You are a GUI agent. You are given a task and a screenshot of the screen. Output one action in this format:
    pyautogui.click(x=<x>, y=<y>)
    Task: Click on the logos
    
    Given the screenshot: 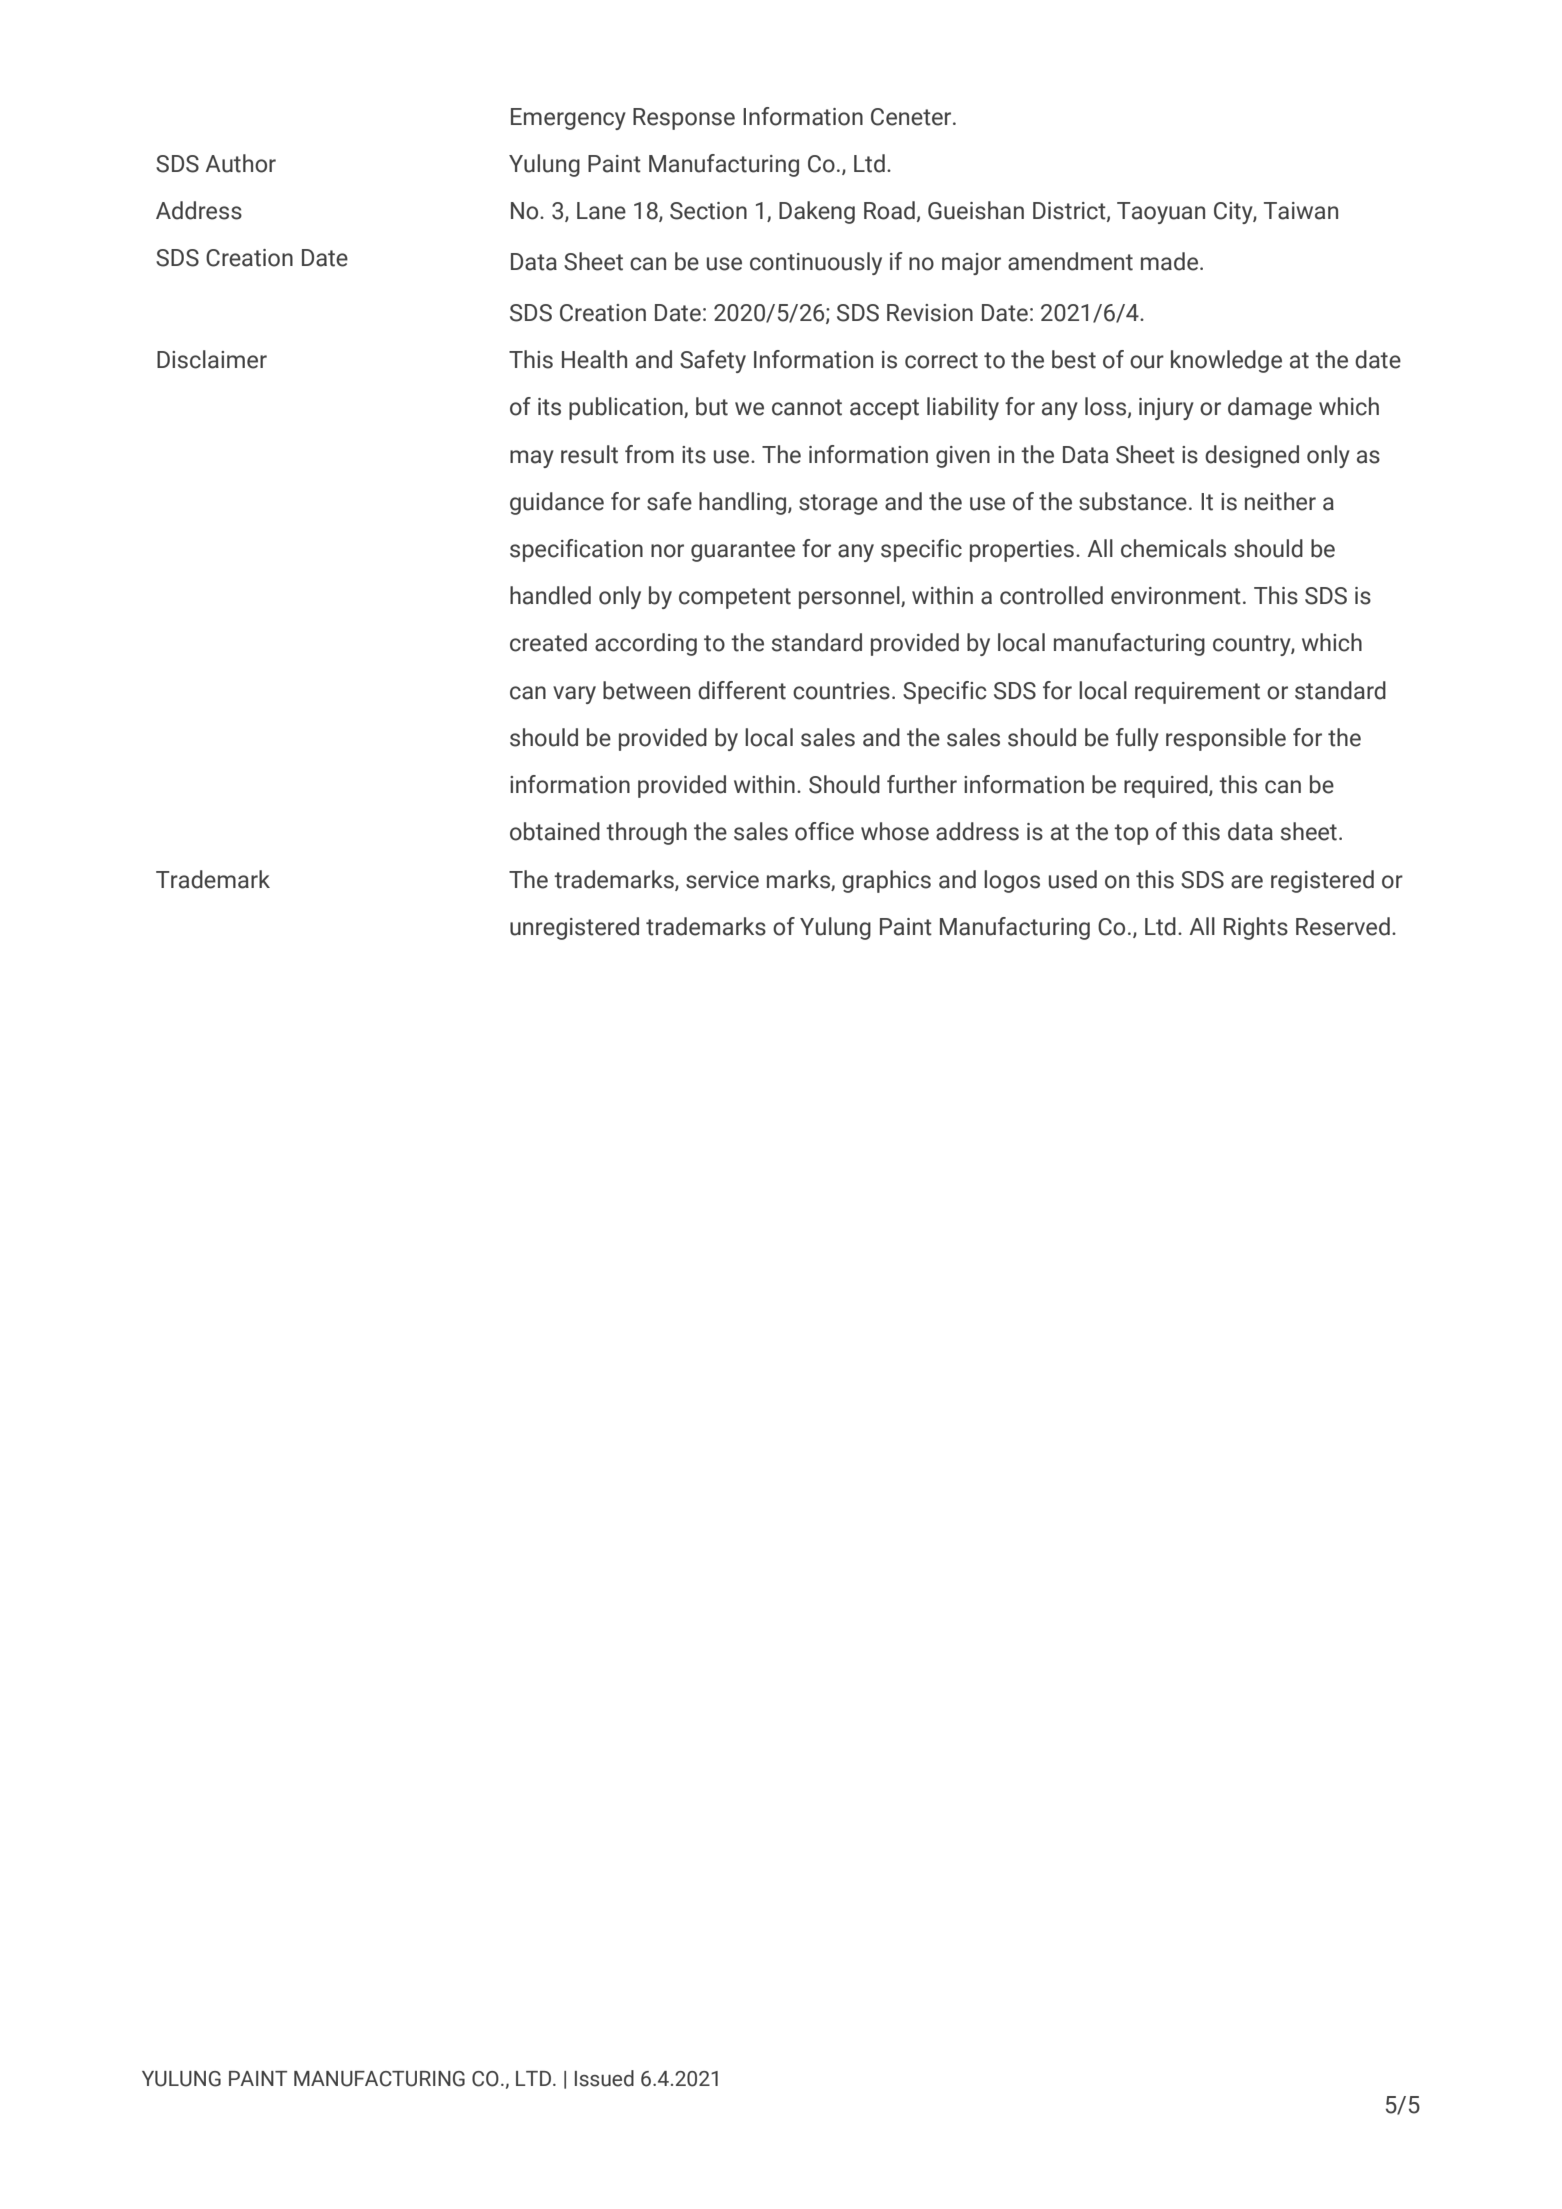 What is the action you would take?
    pyautogui.click(x=1012, y=881)
